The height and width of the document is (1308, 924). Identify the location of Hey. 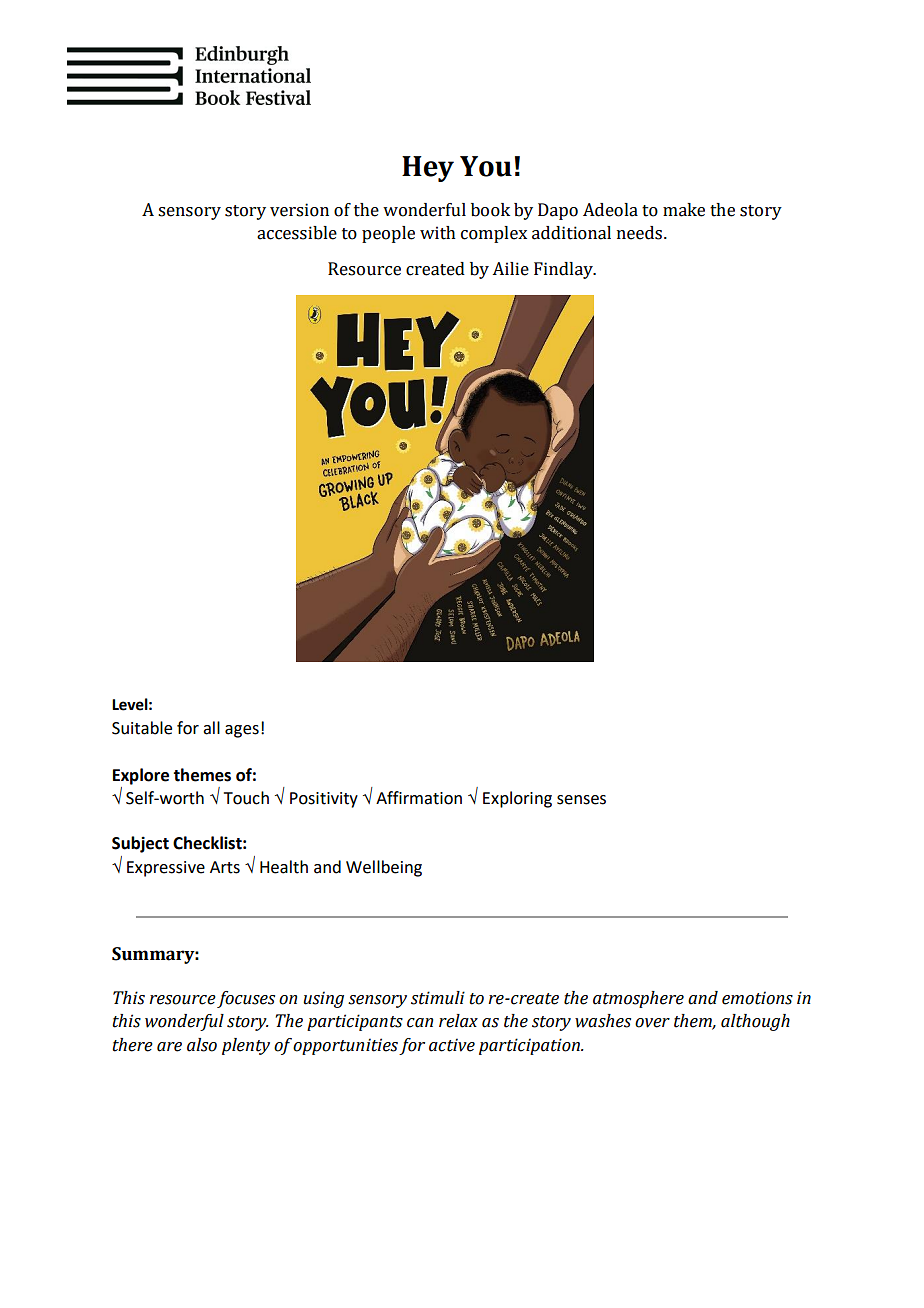
(428, 169).
